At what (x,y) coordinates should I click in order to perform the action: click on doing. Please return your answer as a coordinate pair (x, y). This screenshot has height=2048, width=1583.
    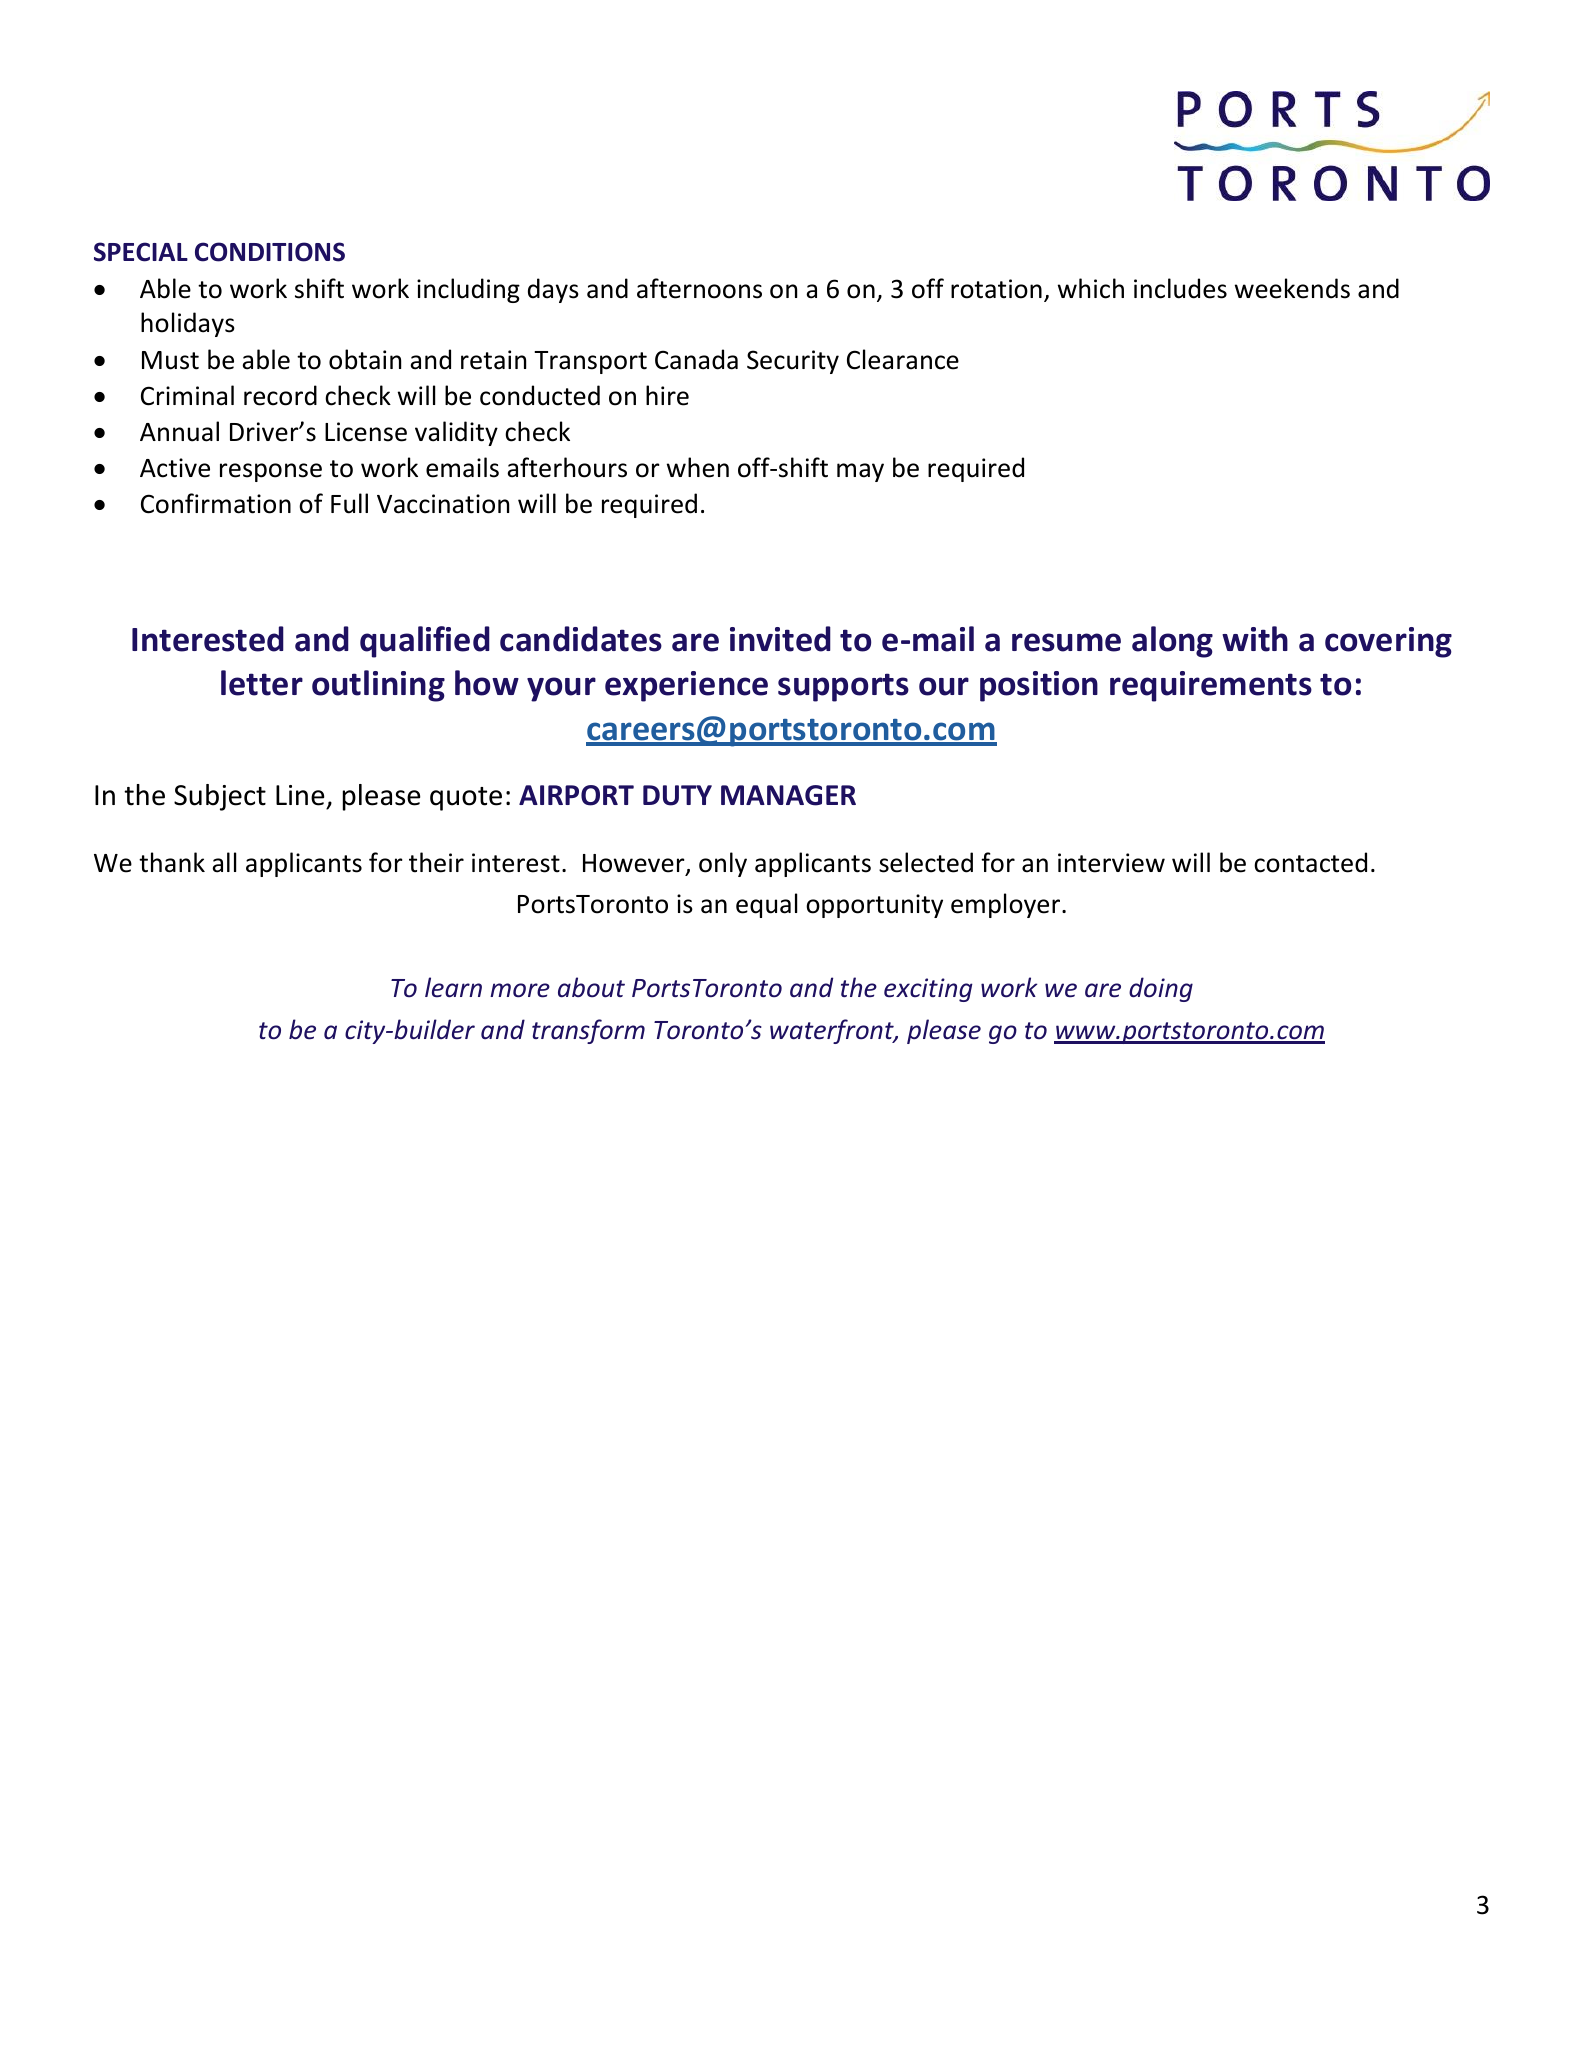
    Looking at the image, I should click on (1161, 989).
